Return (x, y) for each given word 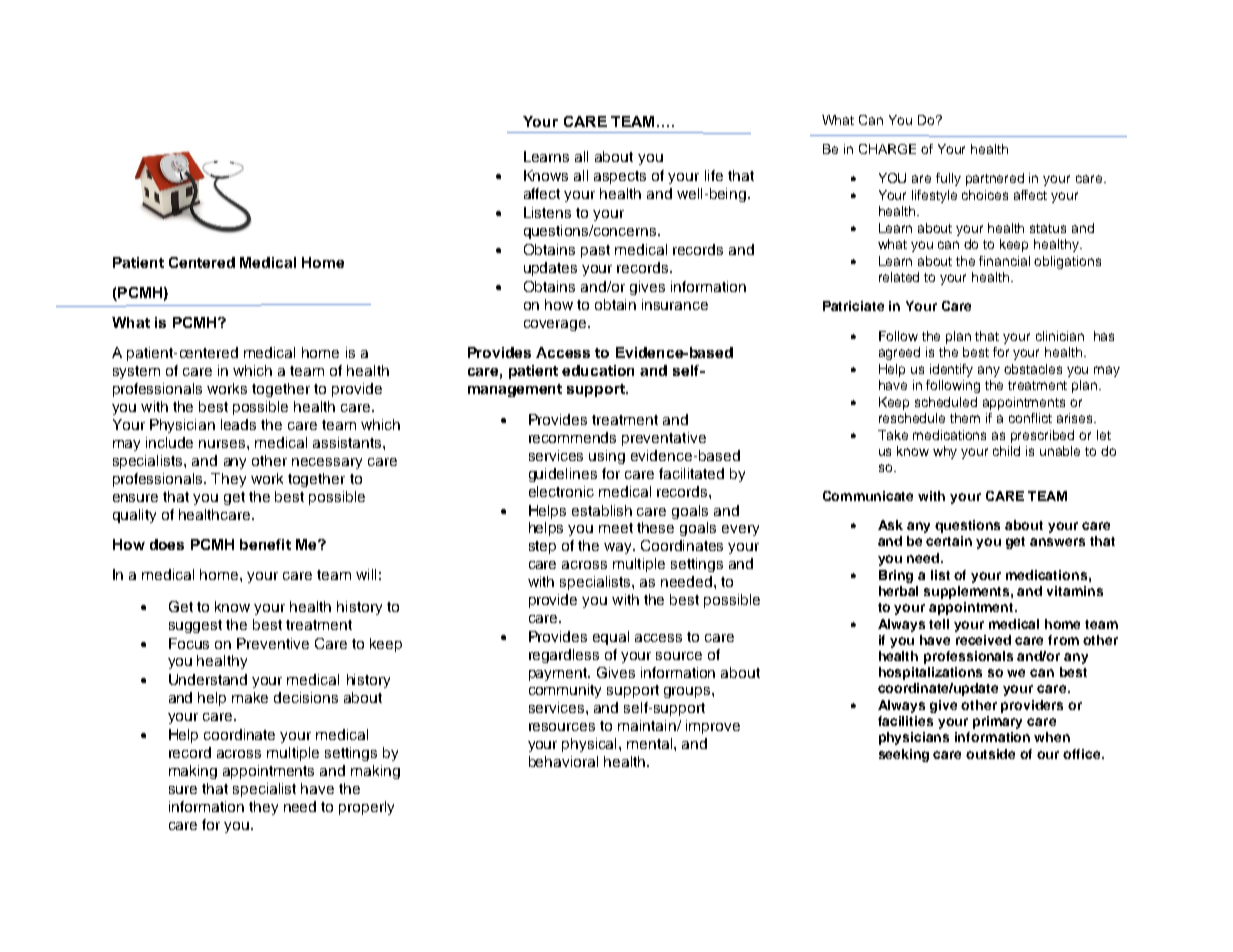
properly (366, 808)
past (595, 251)
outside (990, 754)
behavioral (563, 761)
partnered (995, 179)
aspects (620, 177)
